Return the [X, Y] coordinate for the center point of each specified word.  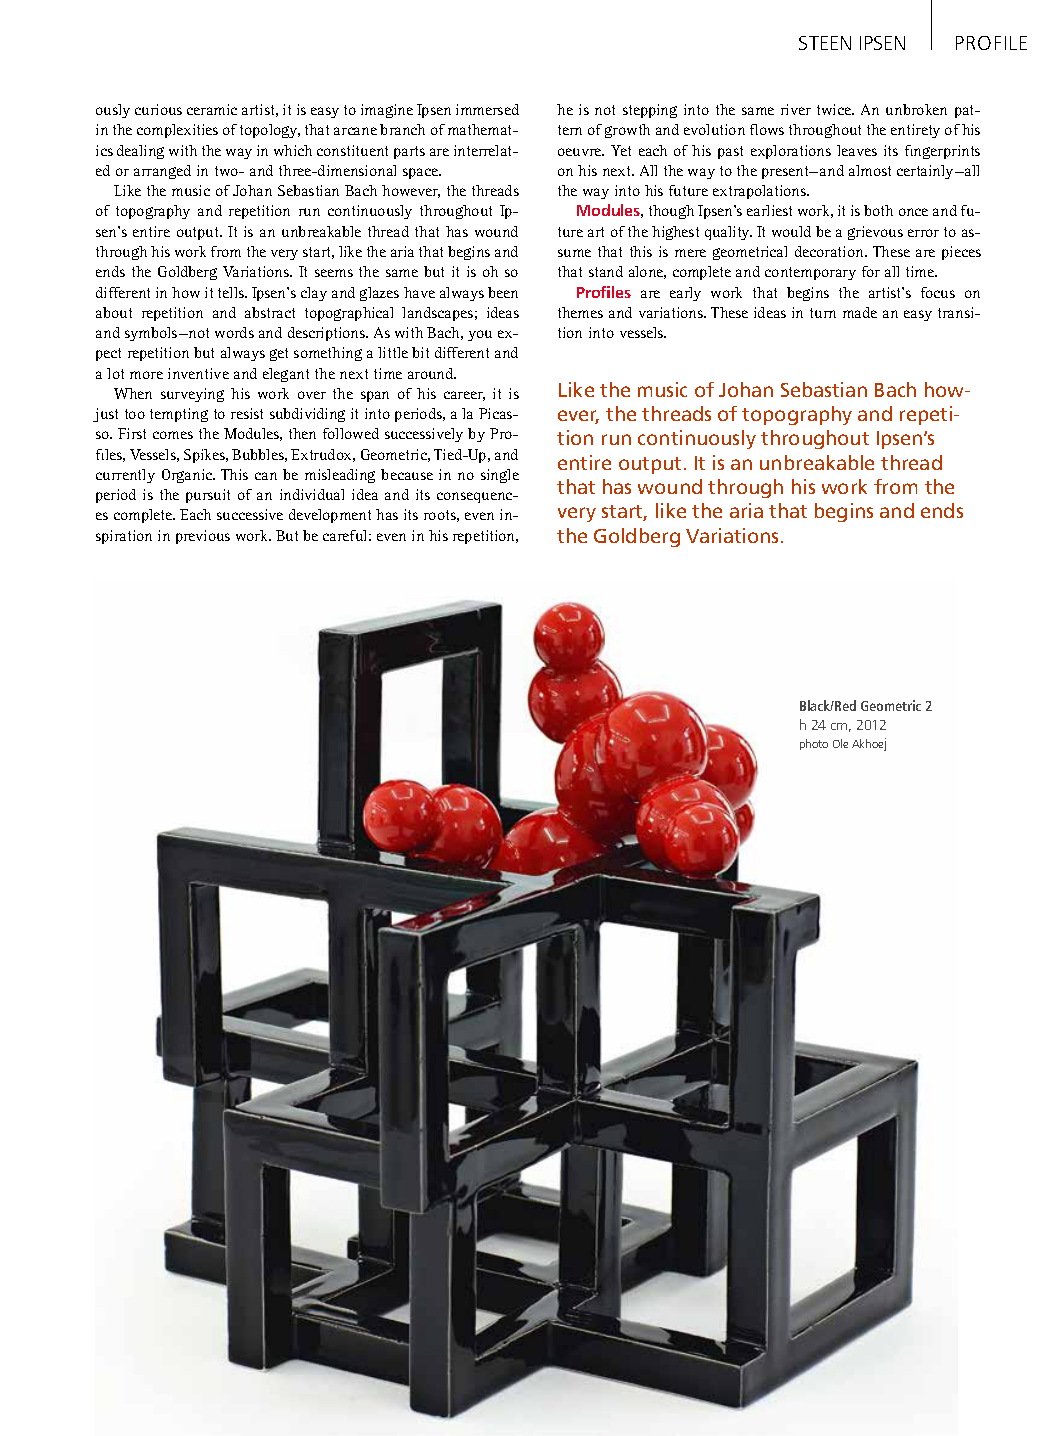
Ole [840, 743]
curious [158, 109]
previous [203, 537]
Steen [825, 43]
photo [814, 744]
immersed [487, 109]
